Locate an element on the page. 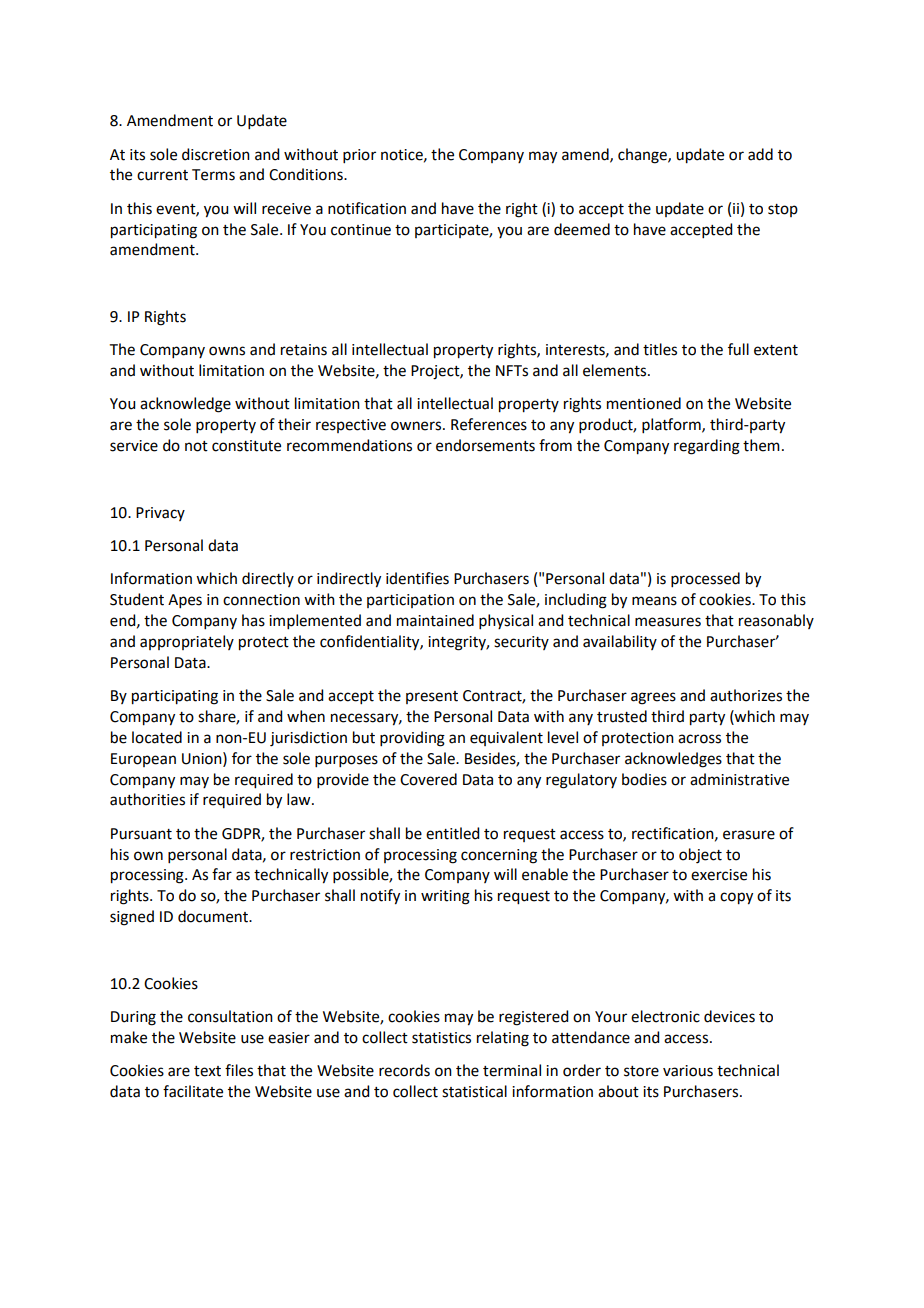 This page has height=1308, width=924. entitled is located at coordinates (452, 833).
